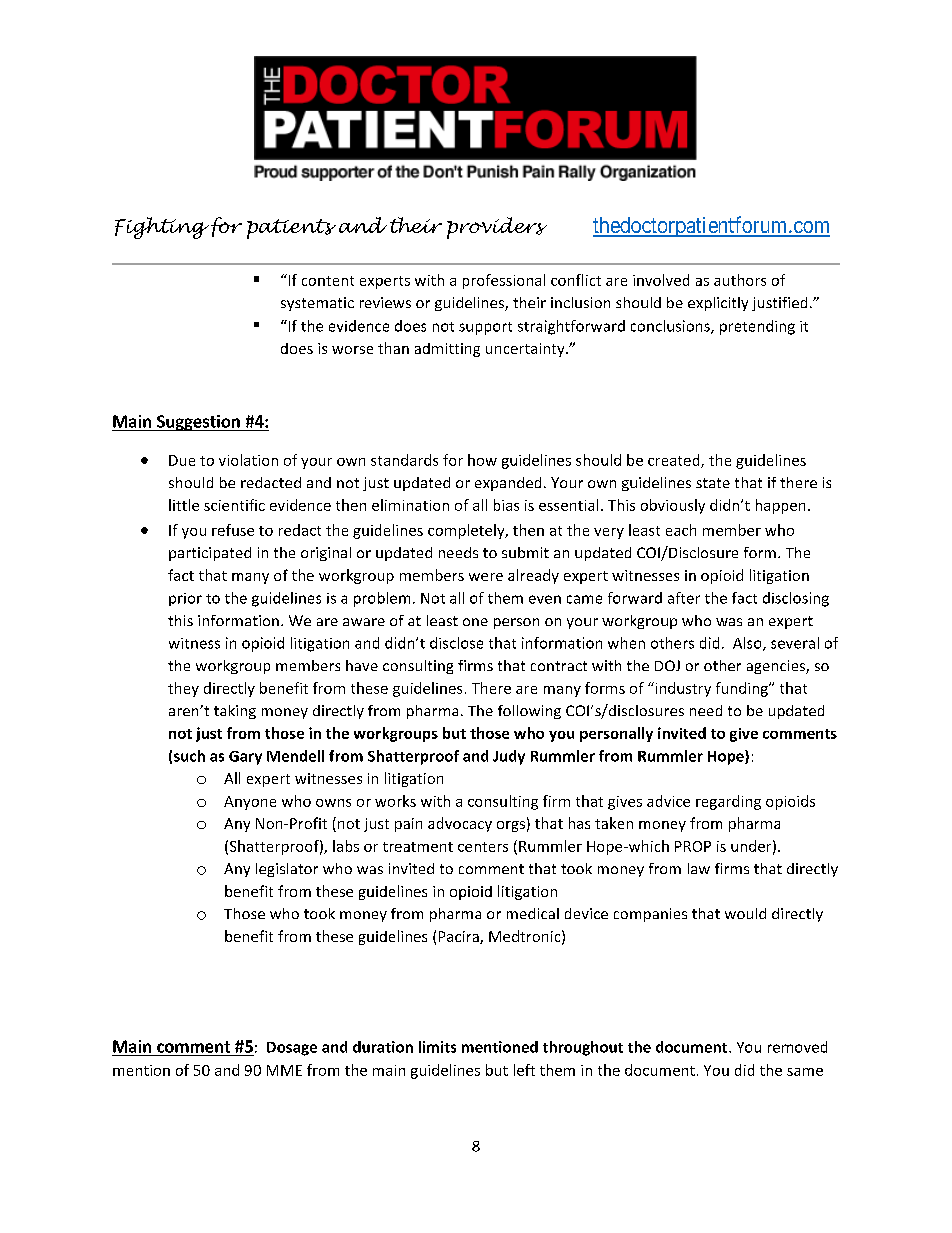 The width and height of the screenshot is (952, 1233). What do you see at coordinates (483, 847) in the screenshot?
I see `centers` at bounding box center [483, 847].
